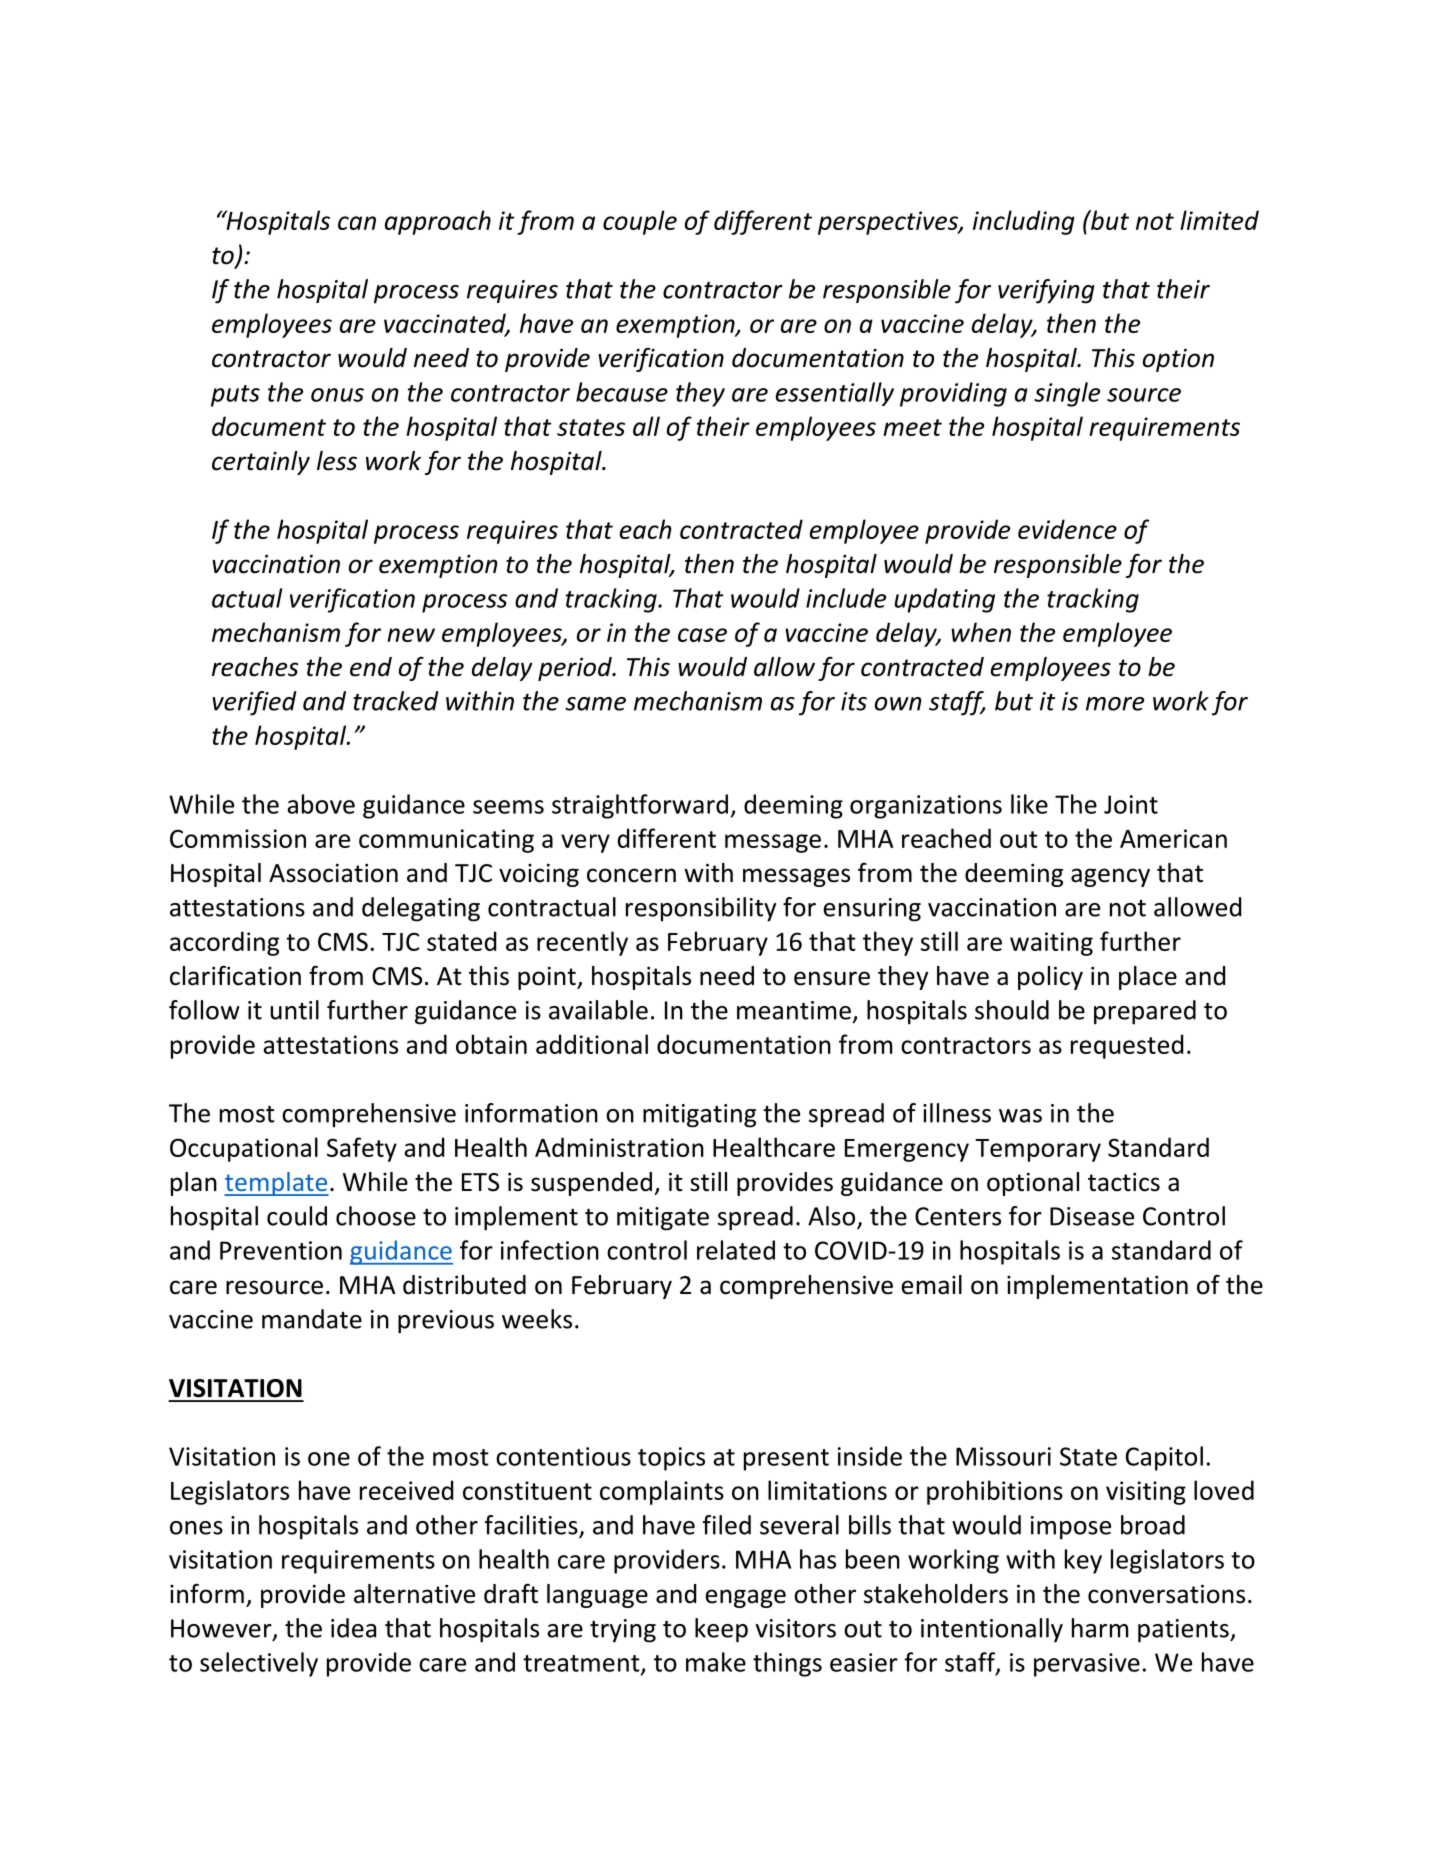 Image resolution: width=1434 pixels, height=1856 pixels. What do you see at coordinates (1051, 944) in the document?
I see `waiting` at bounding box center [1051, 944].
